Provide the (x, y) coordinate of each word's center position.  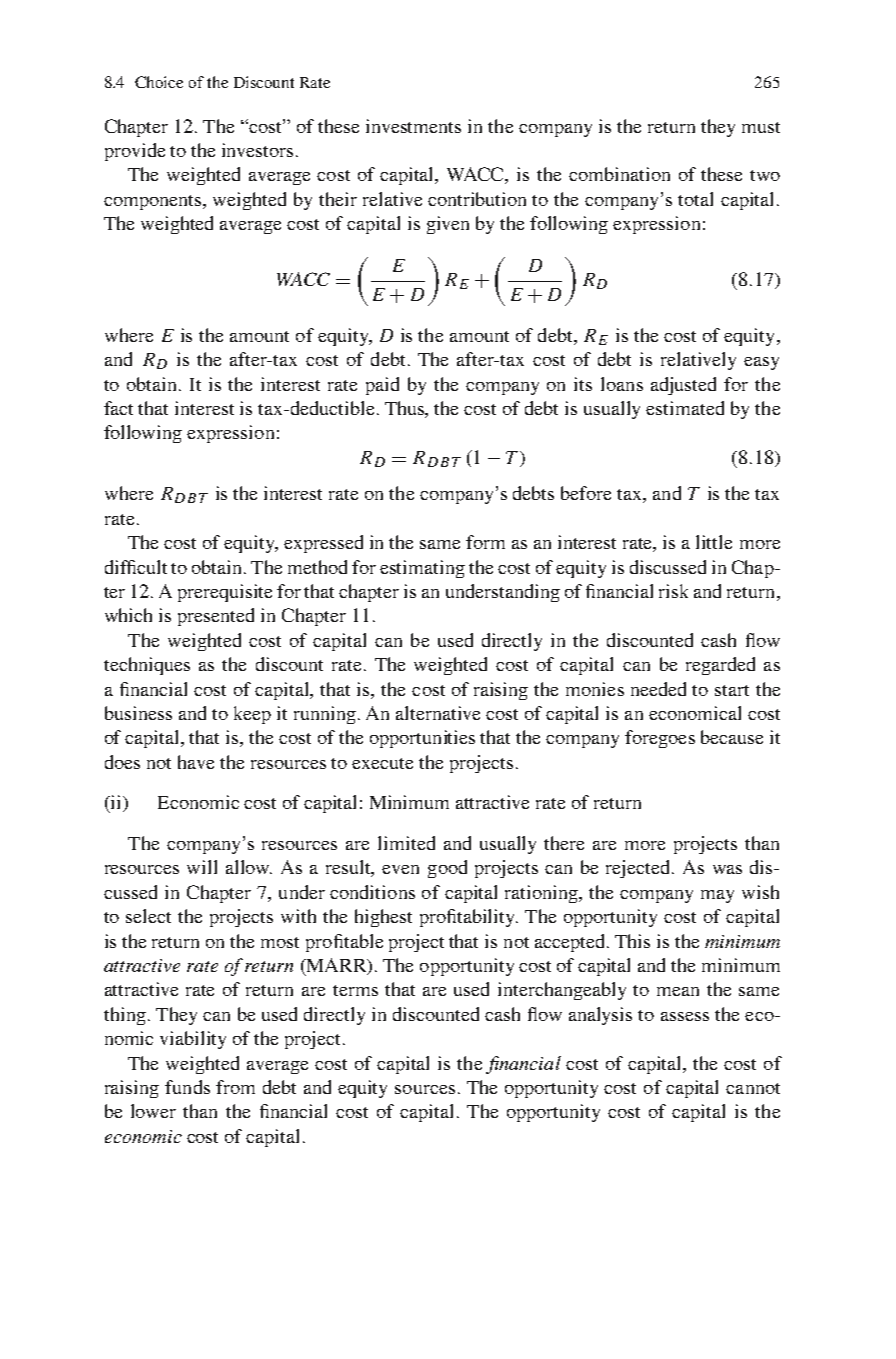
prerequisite (225, 593)
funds (187, 1087)
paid (382, 386)
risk (673, 591)
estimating (422, 569)
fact (118, 408)
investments (413, 126)
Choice (159, 82)
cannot (753, 1088)
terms (355, 990)
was (727, 869)
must (761, 127)
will (202, 867)
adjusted (683, 386)
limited (406, 843)
